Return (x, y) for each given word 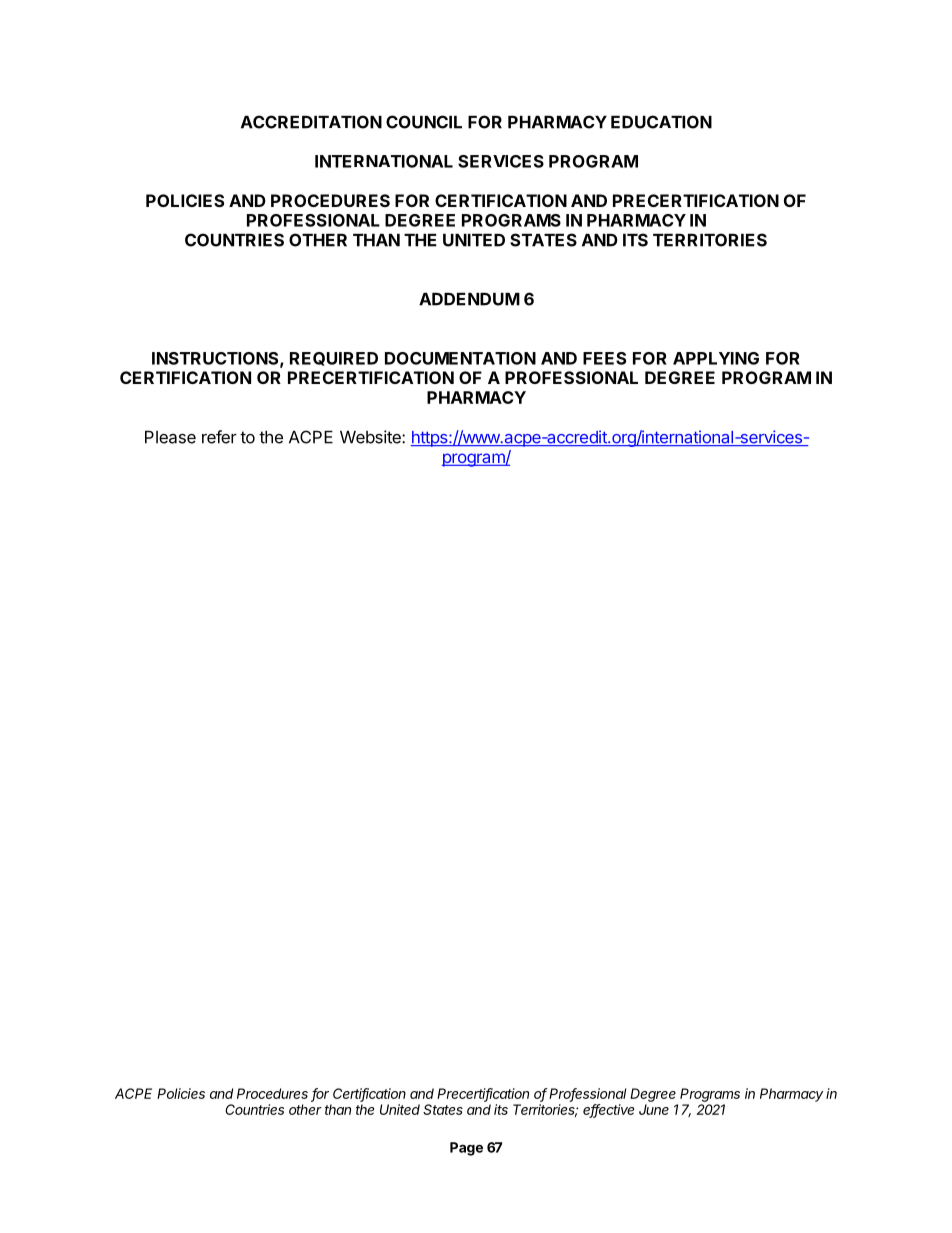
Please (170, 437)
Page (466, 1149)
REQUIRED (334, 359)
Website (371, 437)
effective (608, 1111)
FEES (604, 358)
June (654, 1109)
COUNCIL (424, 122)
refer (219, 437)
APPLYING (716, 358)
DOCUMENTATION (460, 358)
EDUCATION (661, 122)
